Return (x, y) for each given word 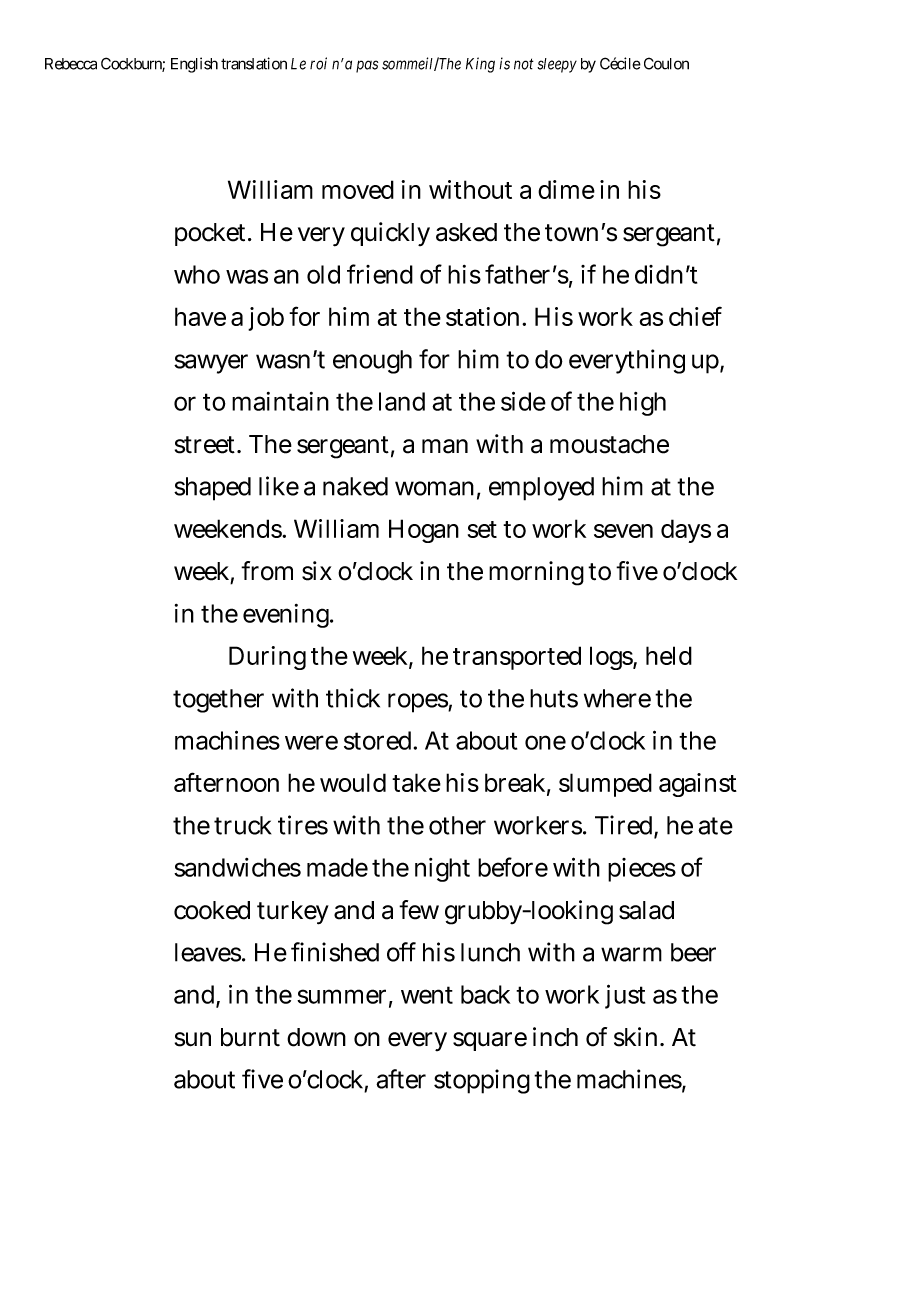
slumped (605, 785)
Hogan (424, 531)
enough (372, 362)
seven (623, 531)
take (416, 782)
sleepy (557, 65)
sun (193, 1039)
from (267, 571)
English (194, 65)
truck (242, 825)
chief (695, 316)
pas (367, 66)
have (200, 316)
